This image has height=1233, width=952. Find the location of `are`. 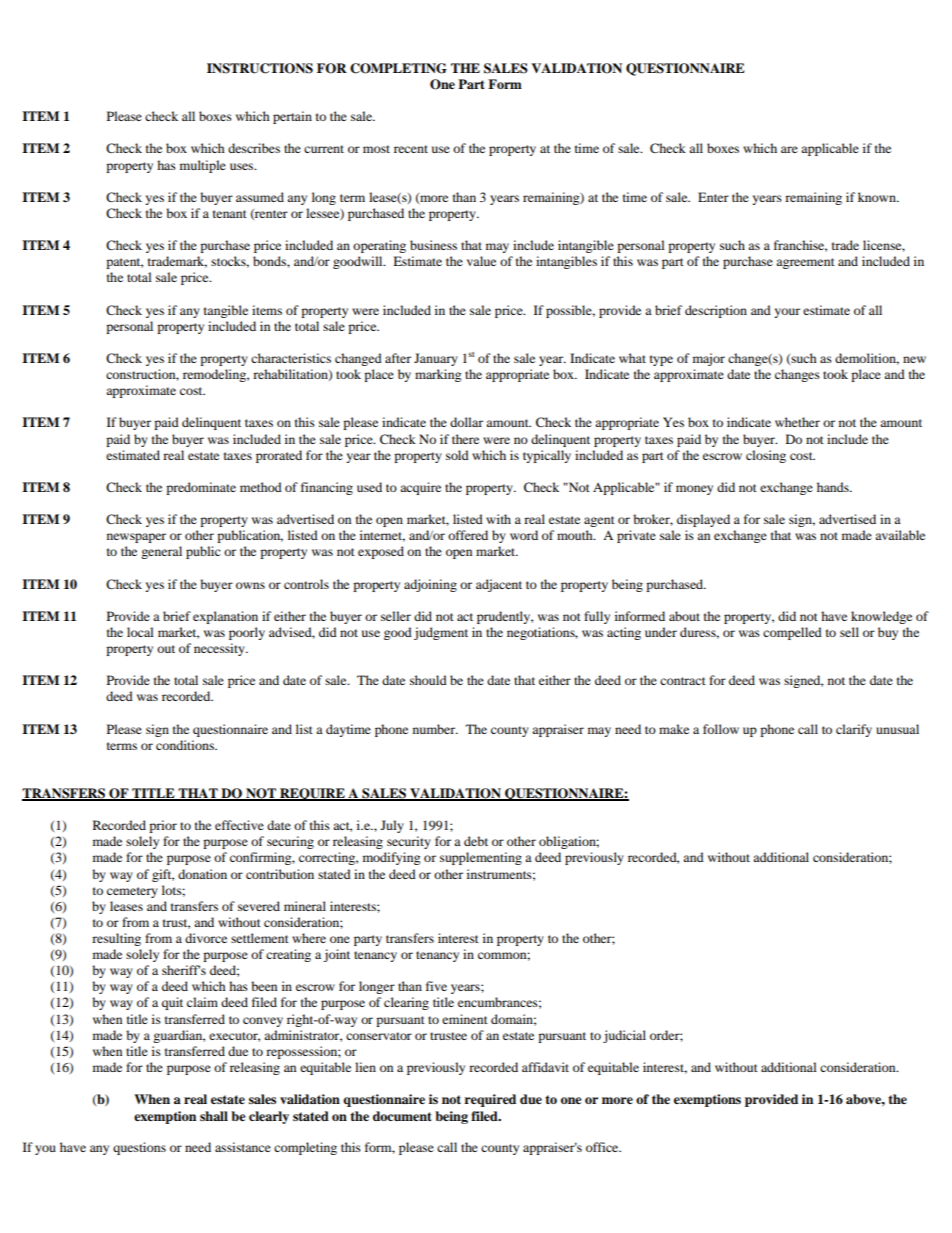

are is located at coordinates (789, 149).
